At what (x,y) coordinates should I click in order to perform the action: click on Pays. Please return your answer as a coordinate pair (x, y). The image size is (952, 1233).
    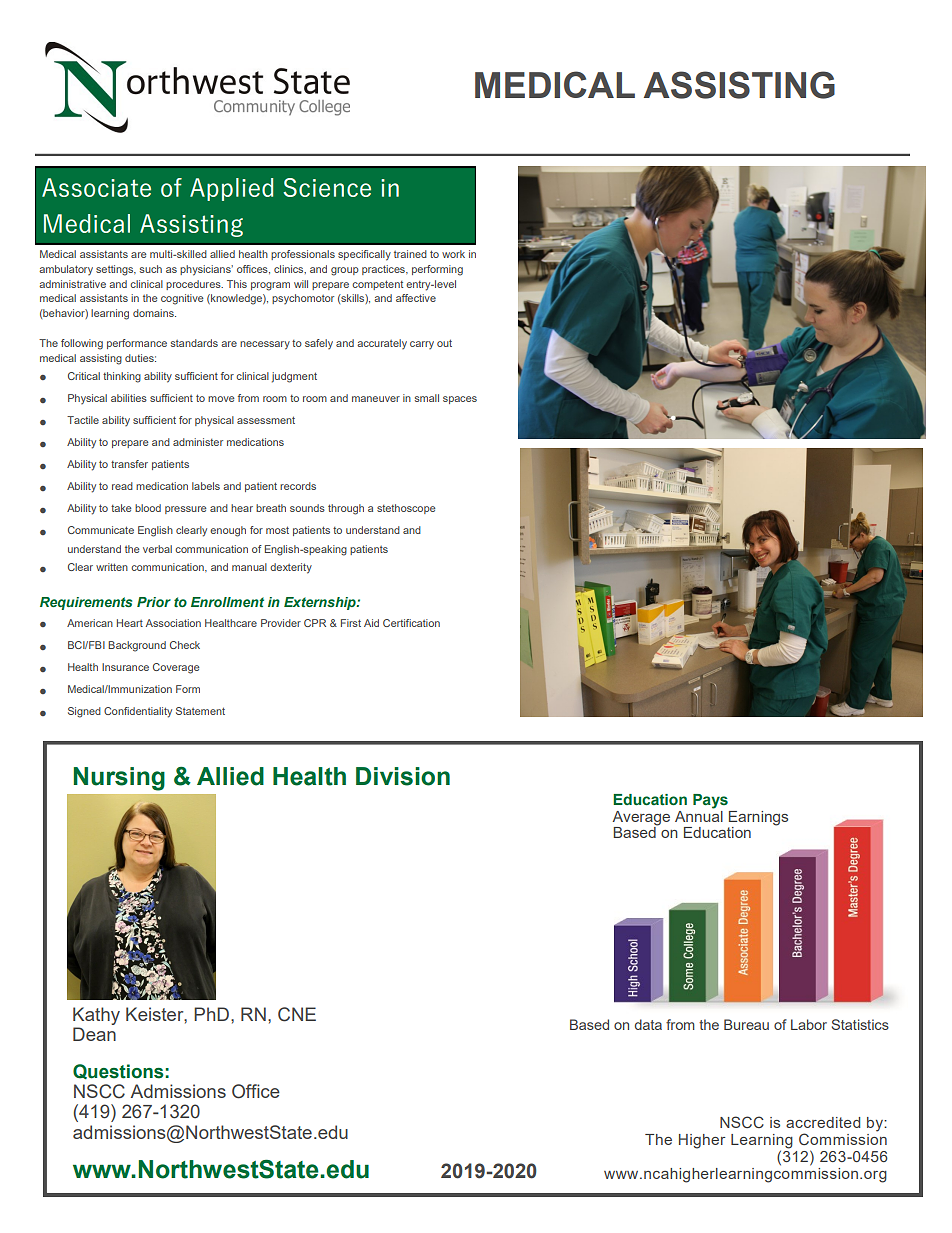
    Looking at the image, I should click on (710, 801).
